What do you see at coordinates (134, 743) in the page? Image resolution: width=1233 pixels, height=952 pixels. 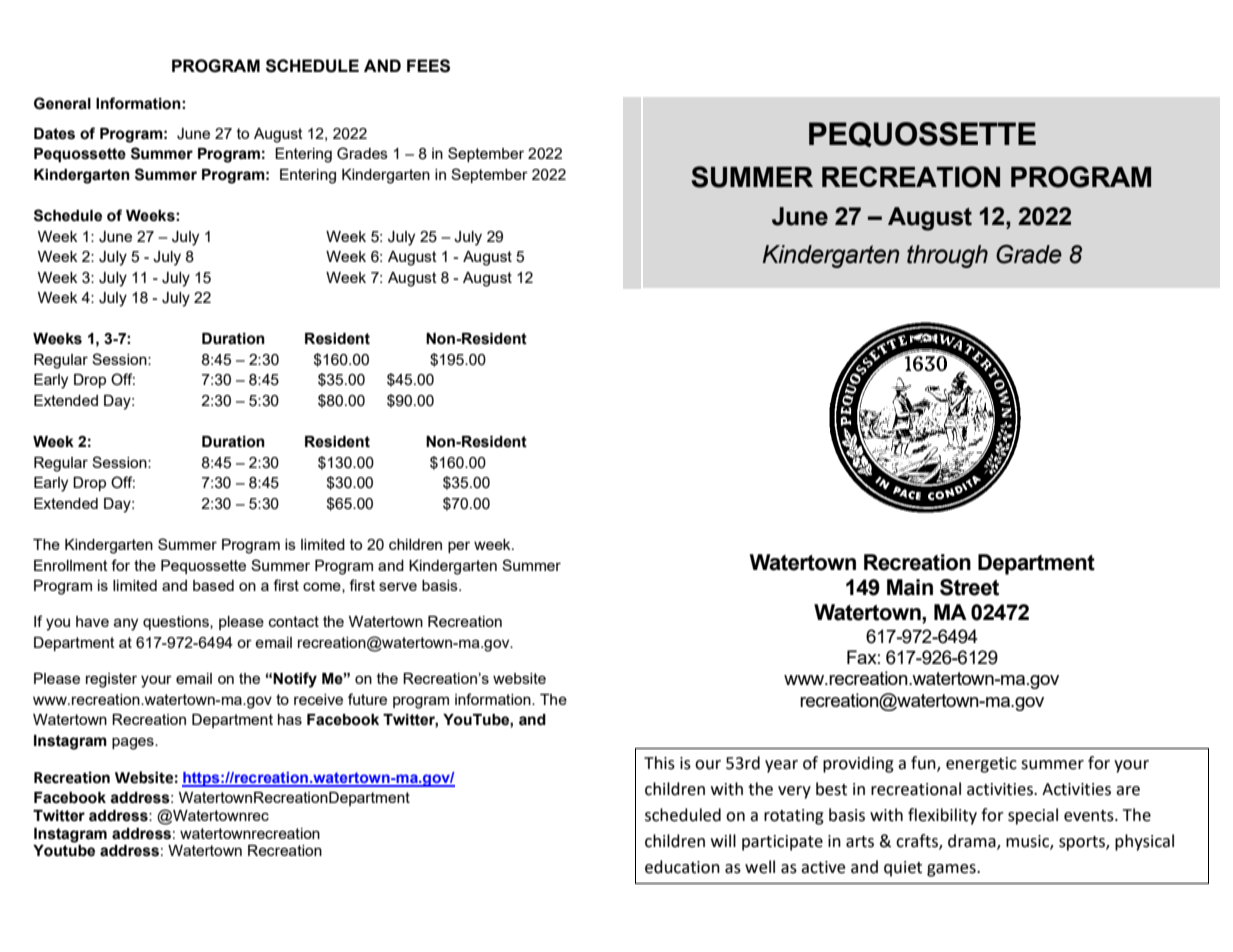 I see `pages` at bounding box center [134, 743].
